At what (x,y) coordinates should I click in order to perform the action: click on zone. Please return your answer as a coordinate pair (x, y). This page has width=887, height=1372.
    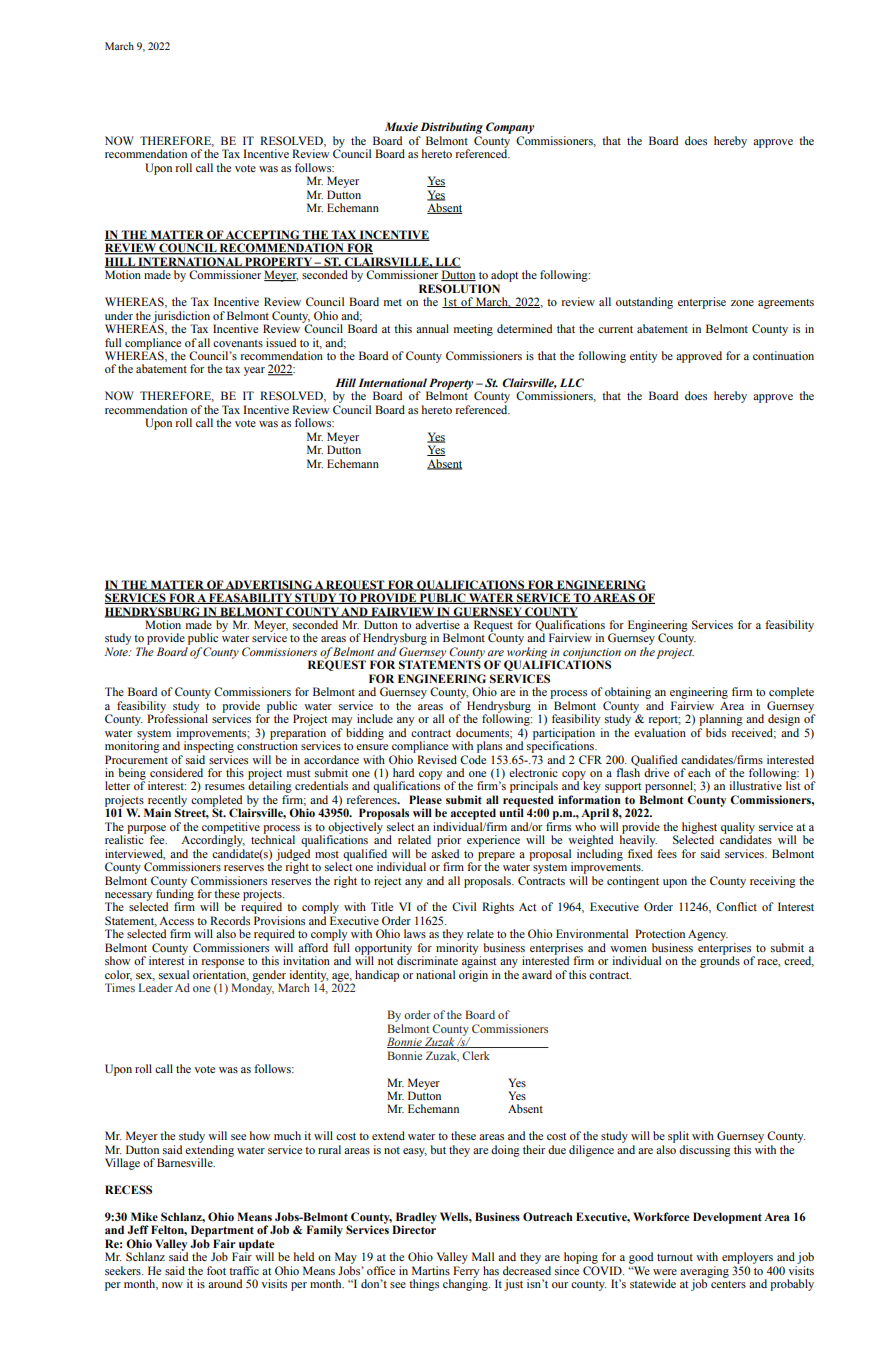
    Looking at the image, I should click on (742, 303).
